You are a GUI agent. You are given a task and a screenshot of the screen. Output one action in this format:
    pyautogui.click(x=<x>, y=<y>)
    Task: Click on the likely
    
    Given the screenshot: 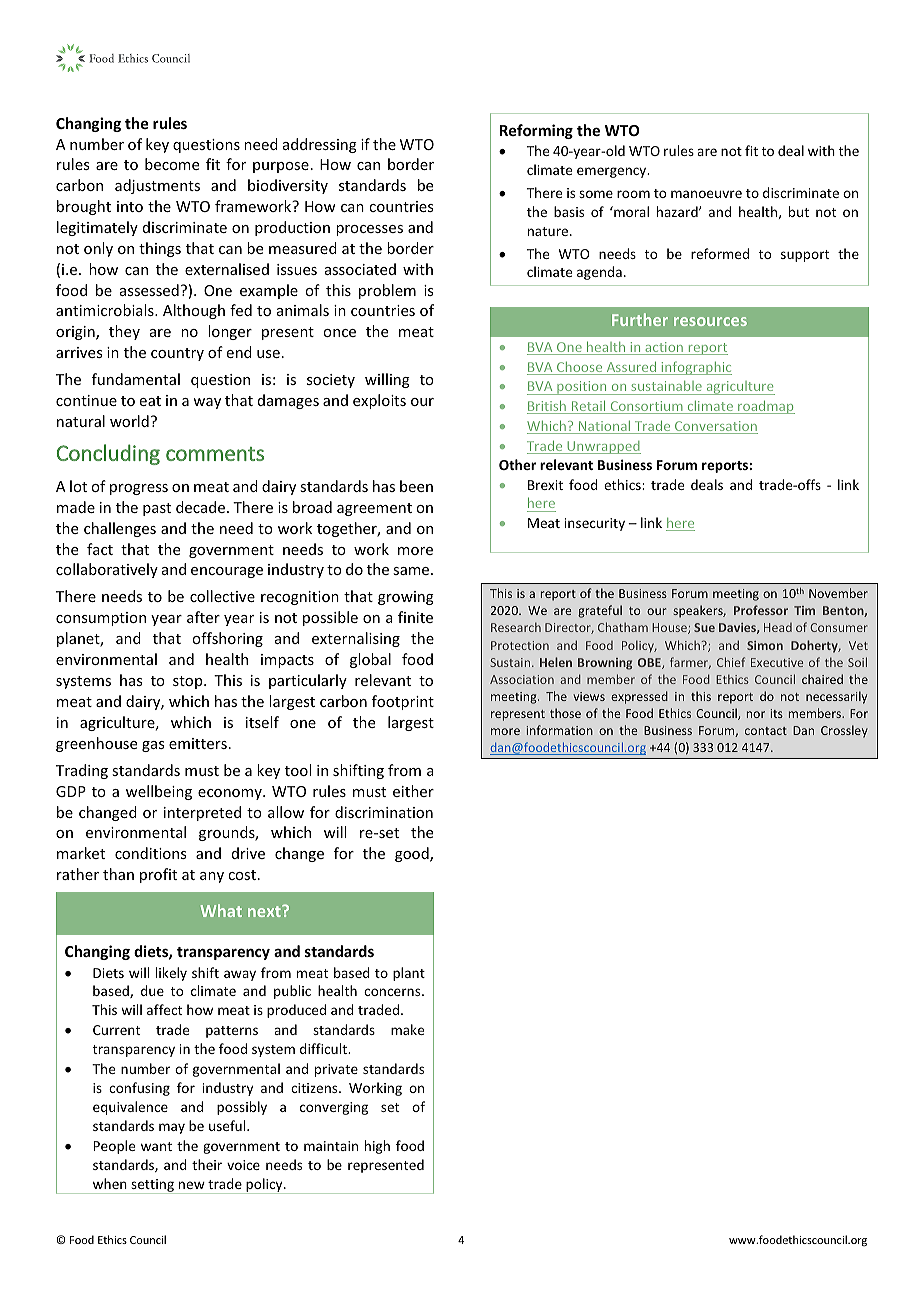 What is the action you would take?
    pyautogui.click(x=171, y=974)
